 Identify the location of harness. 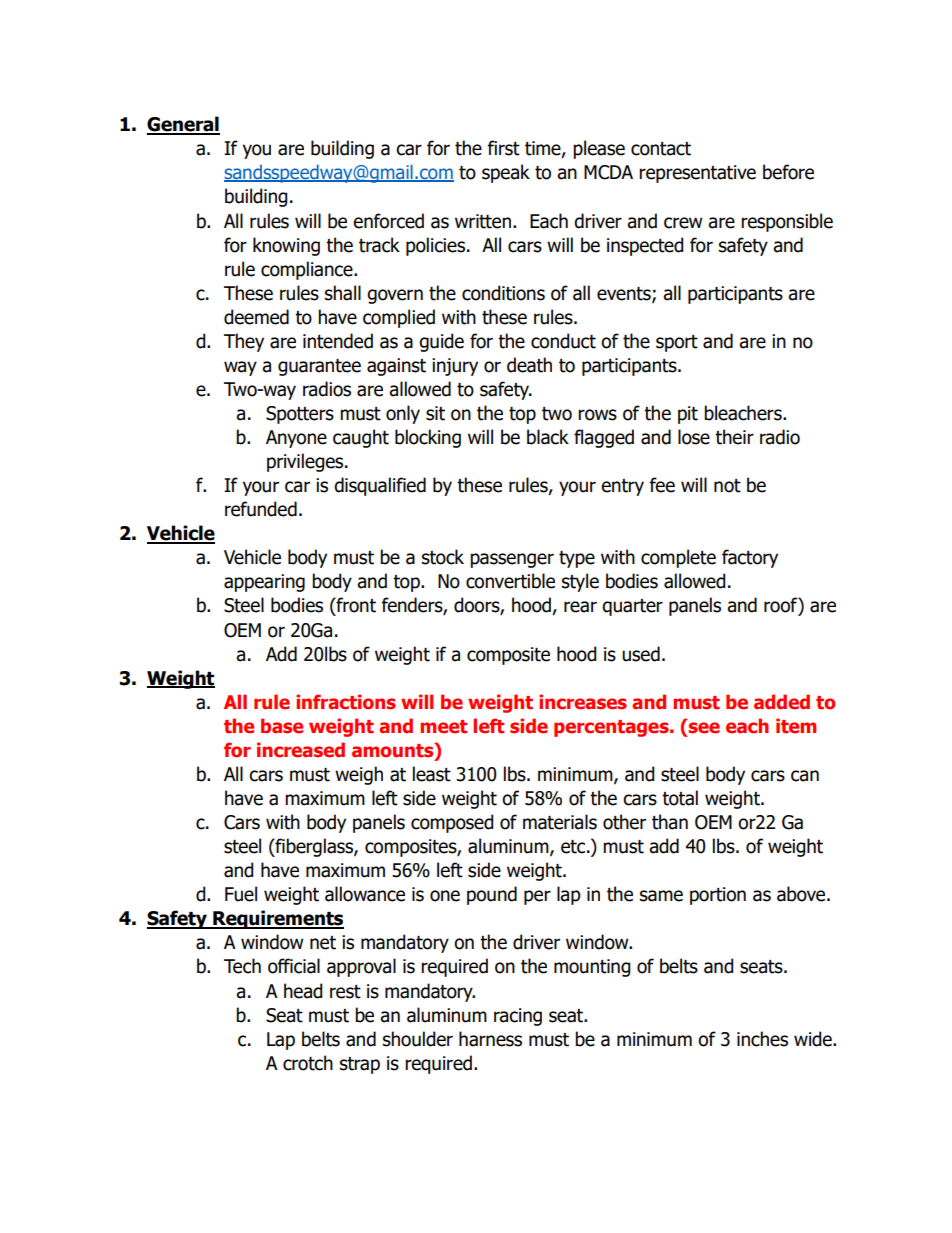
(490, 1039).
